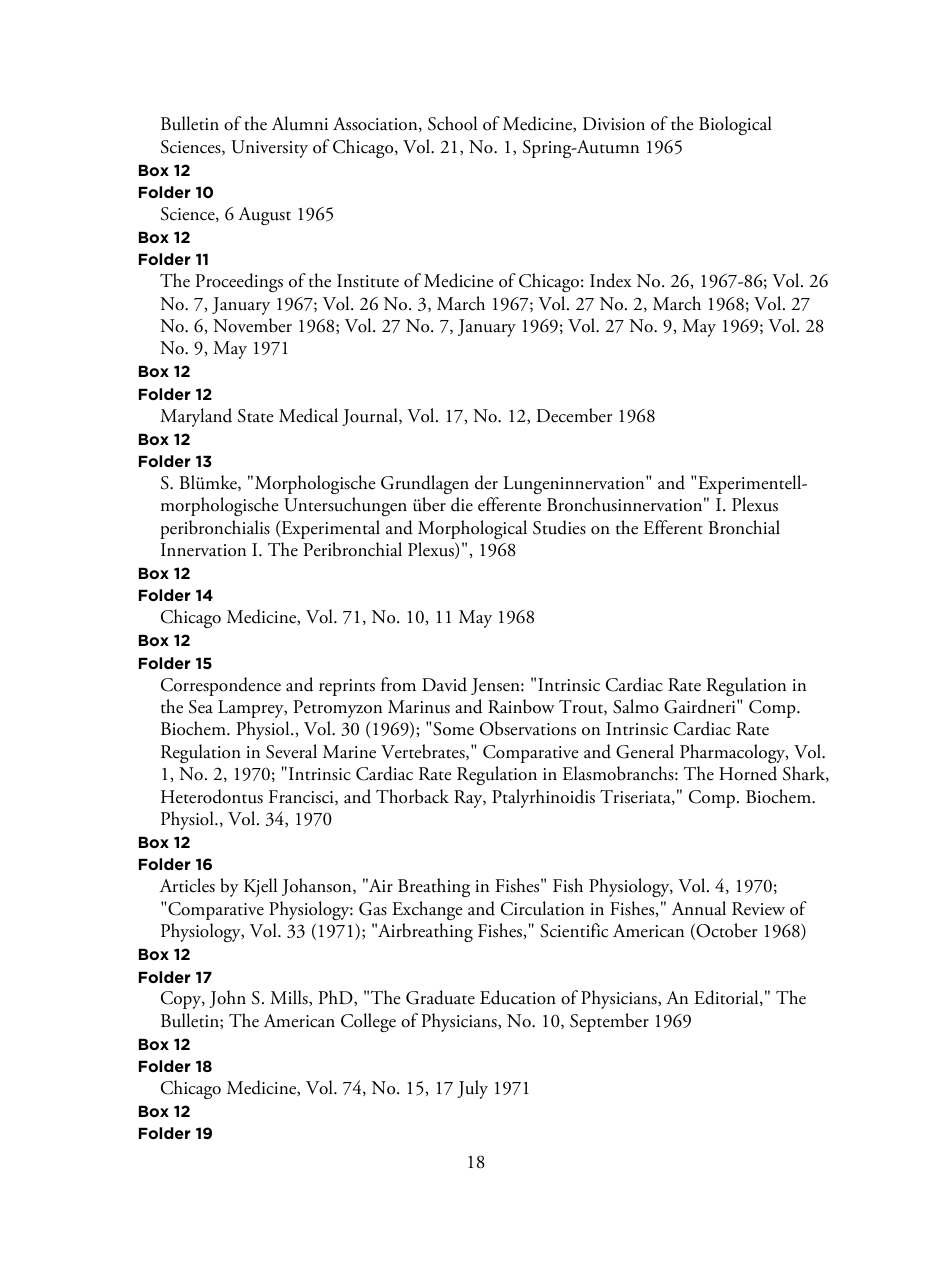 The width and height of the image is (952, 1268). I want to click on Morphological, so click(472, 529).
